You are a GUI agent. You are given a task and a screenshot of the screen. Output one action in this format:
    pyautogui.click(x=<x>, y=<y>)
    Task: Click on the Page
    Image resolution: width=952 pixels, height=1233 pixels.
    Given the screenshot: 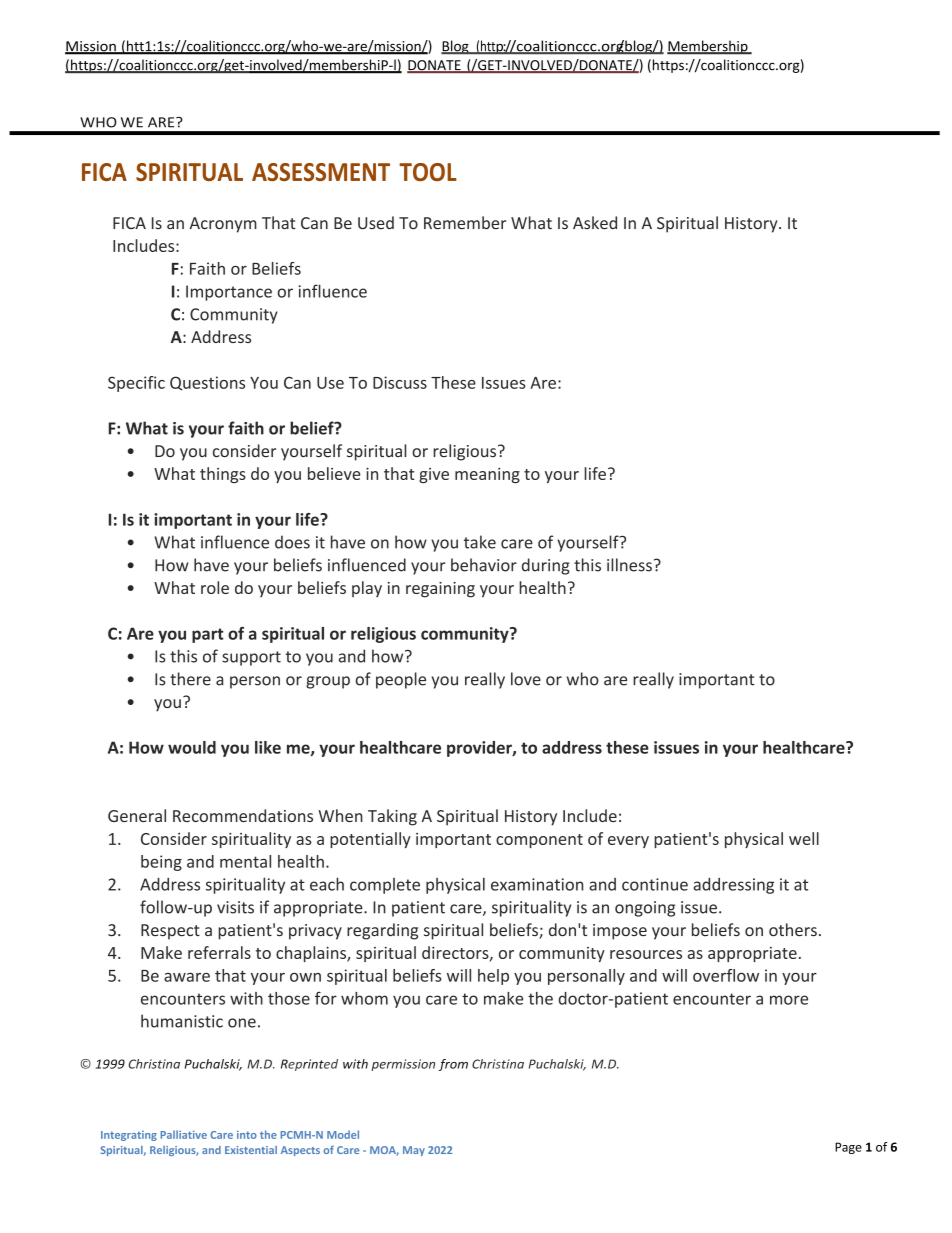 What is the action you would take?
    pyautogui.click(x=848, y=1148)
